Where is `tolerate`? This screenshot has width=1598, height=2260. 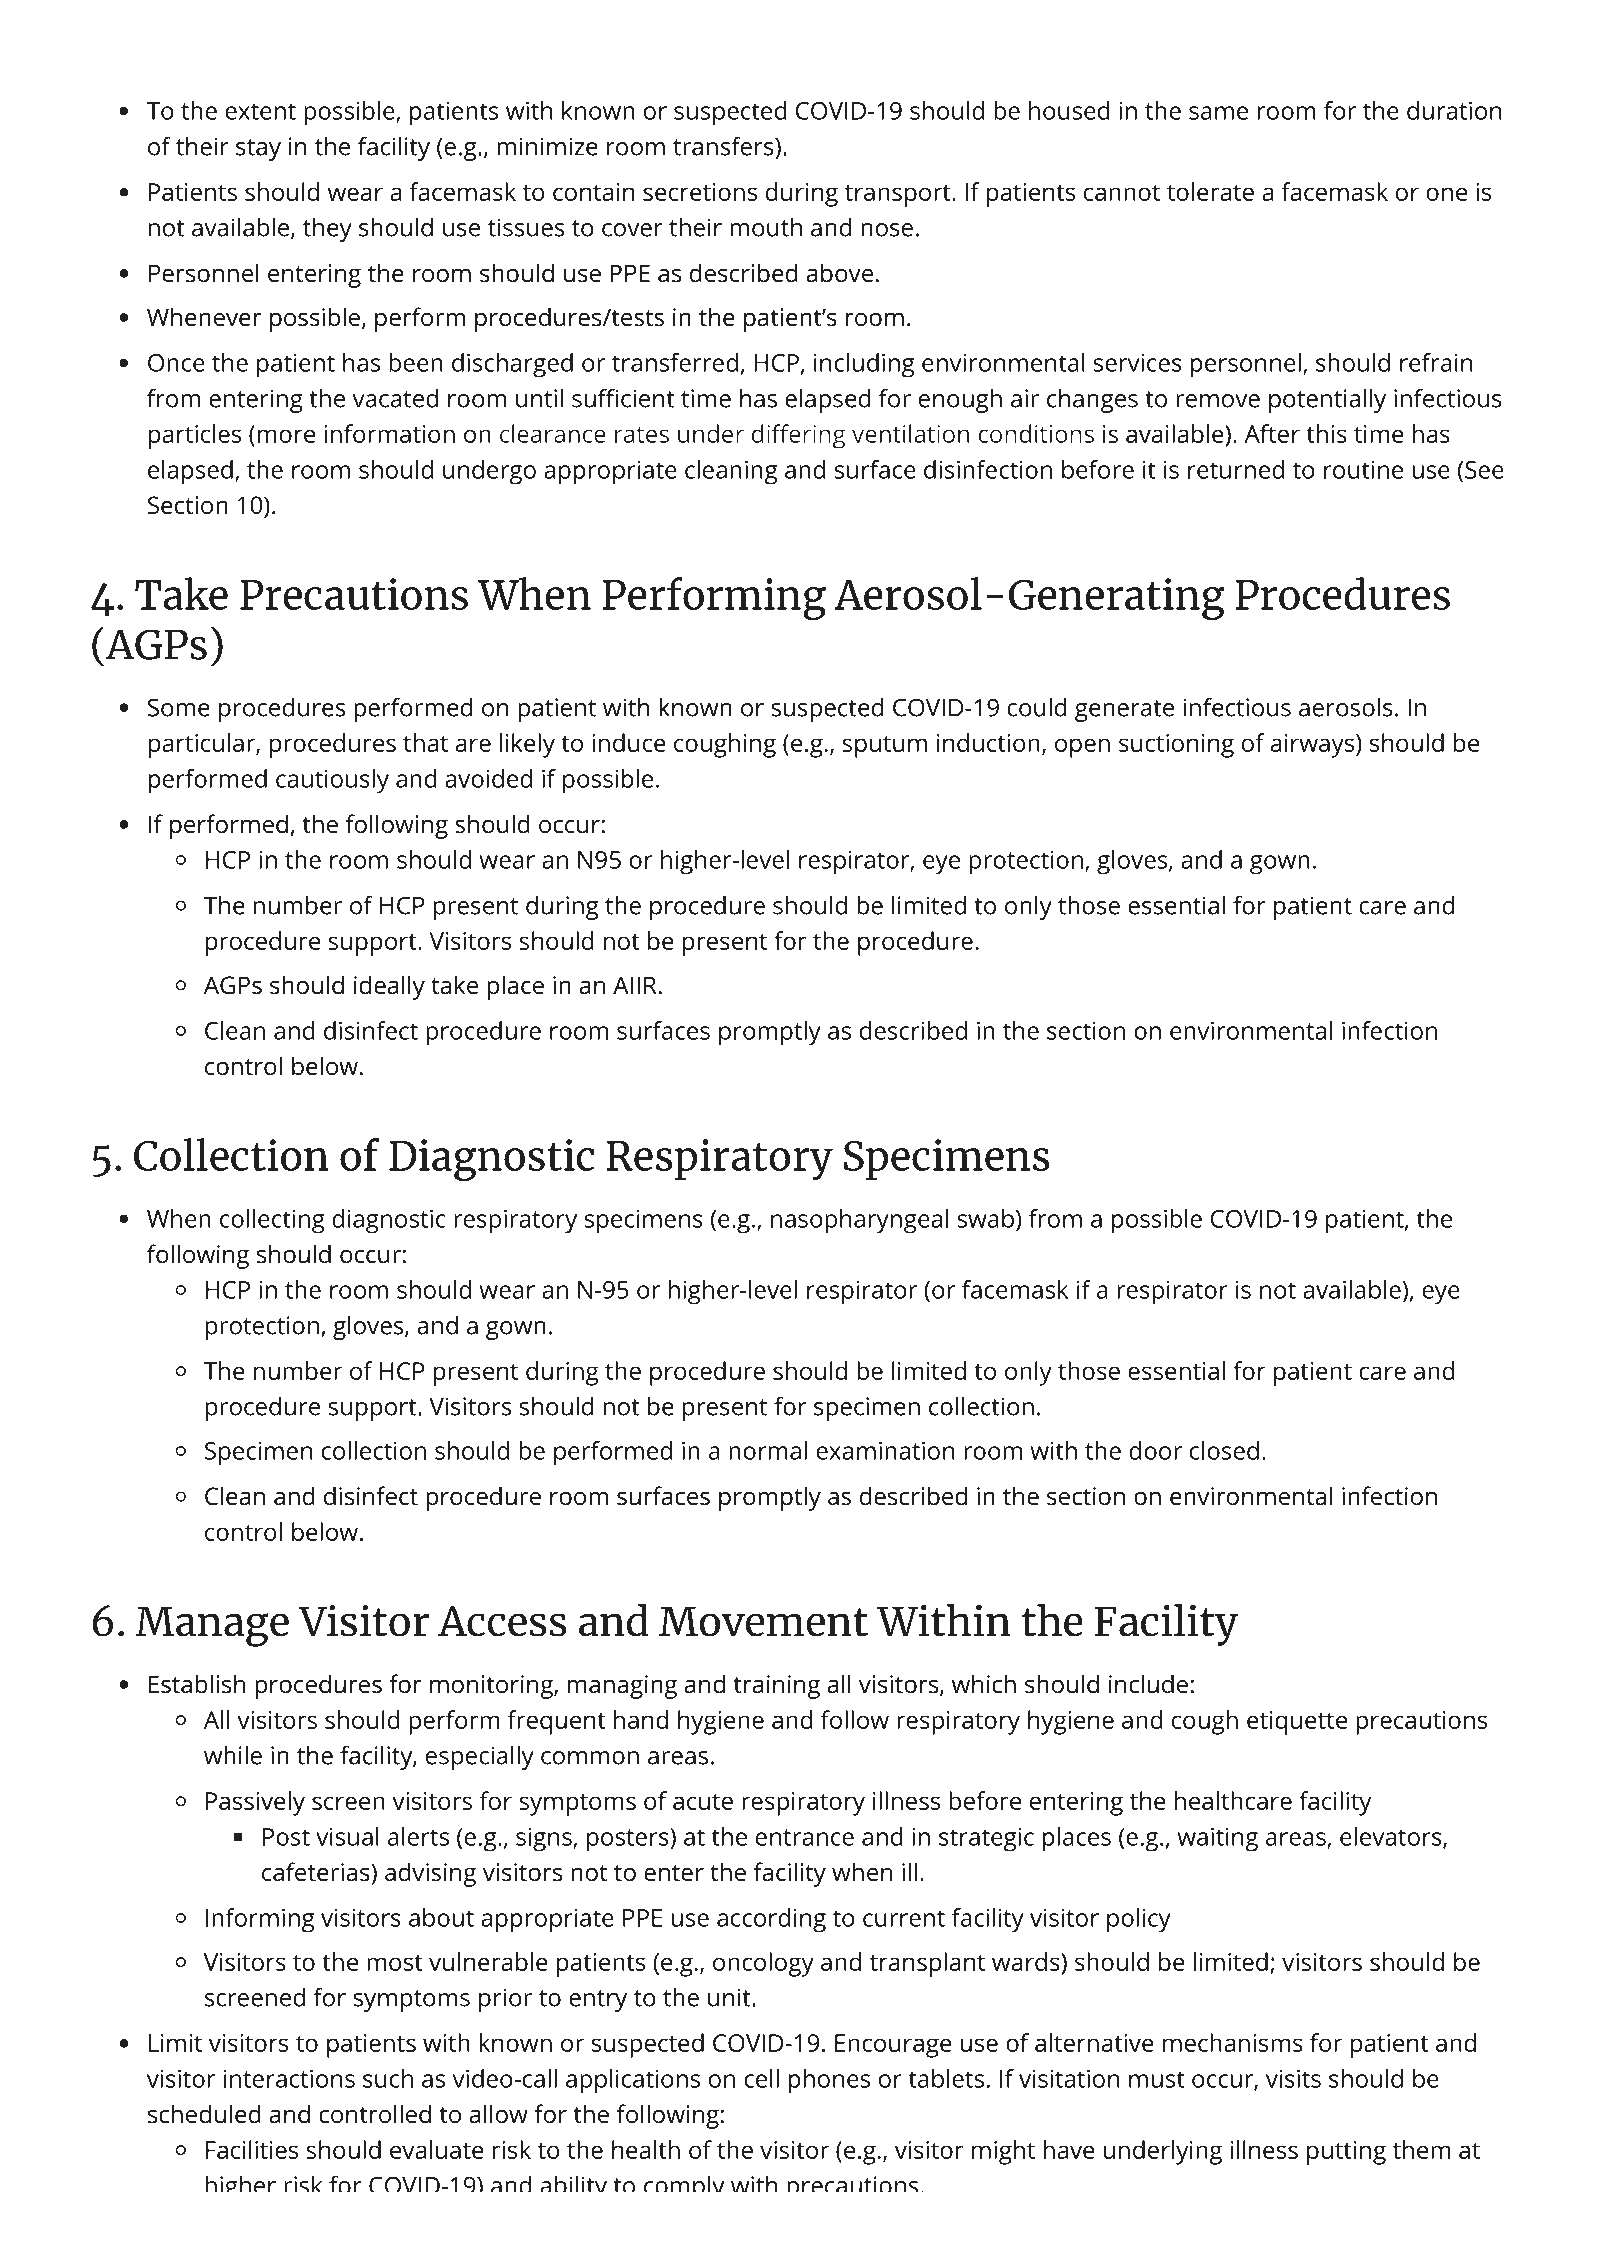 tolerate is located at coordinates (1210, 191).
